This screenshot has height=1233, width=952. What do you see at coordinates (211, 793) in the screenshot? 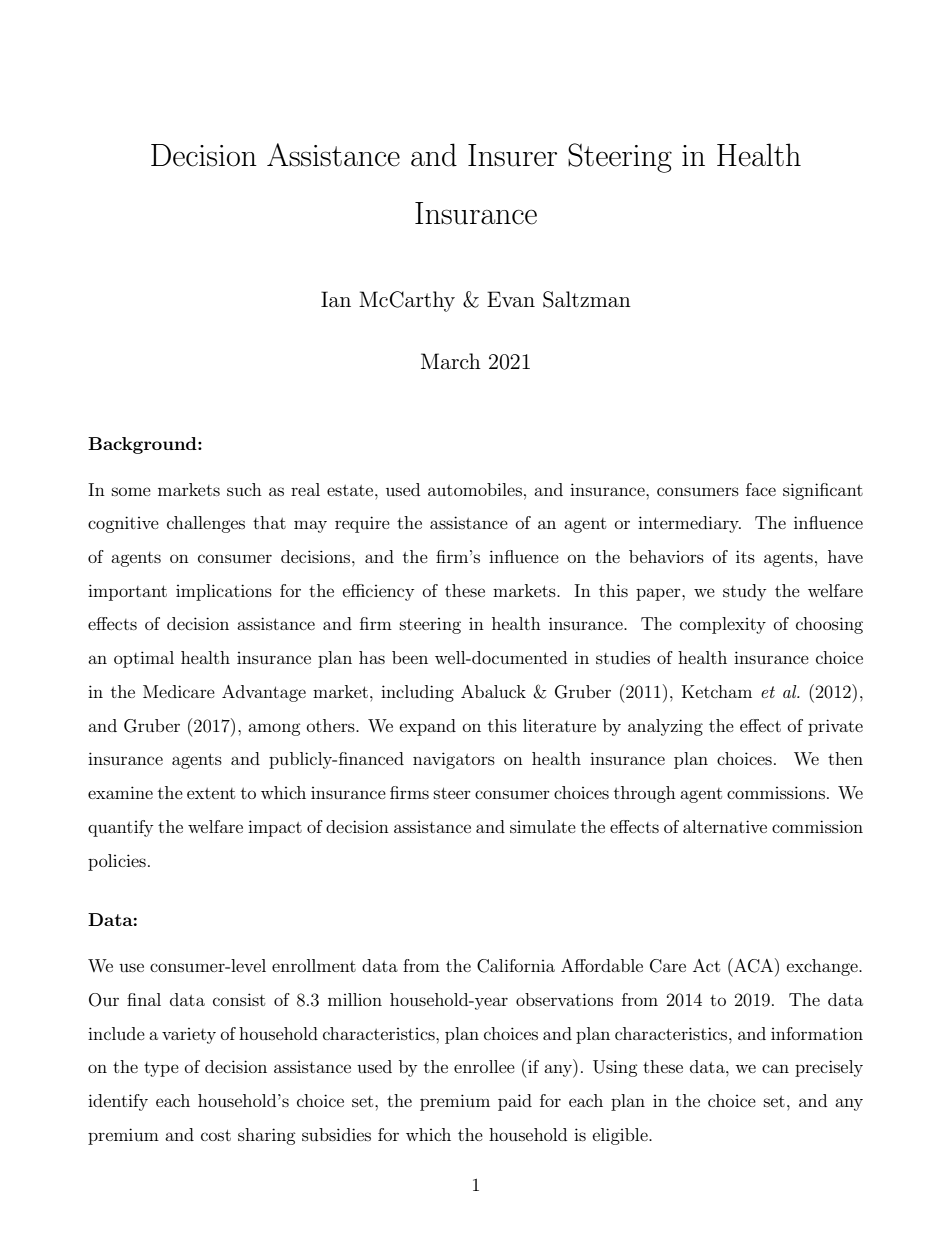
I see `extent` at bounding box center [211, 793].
